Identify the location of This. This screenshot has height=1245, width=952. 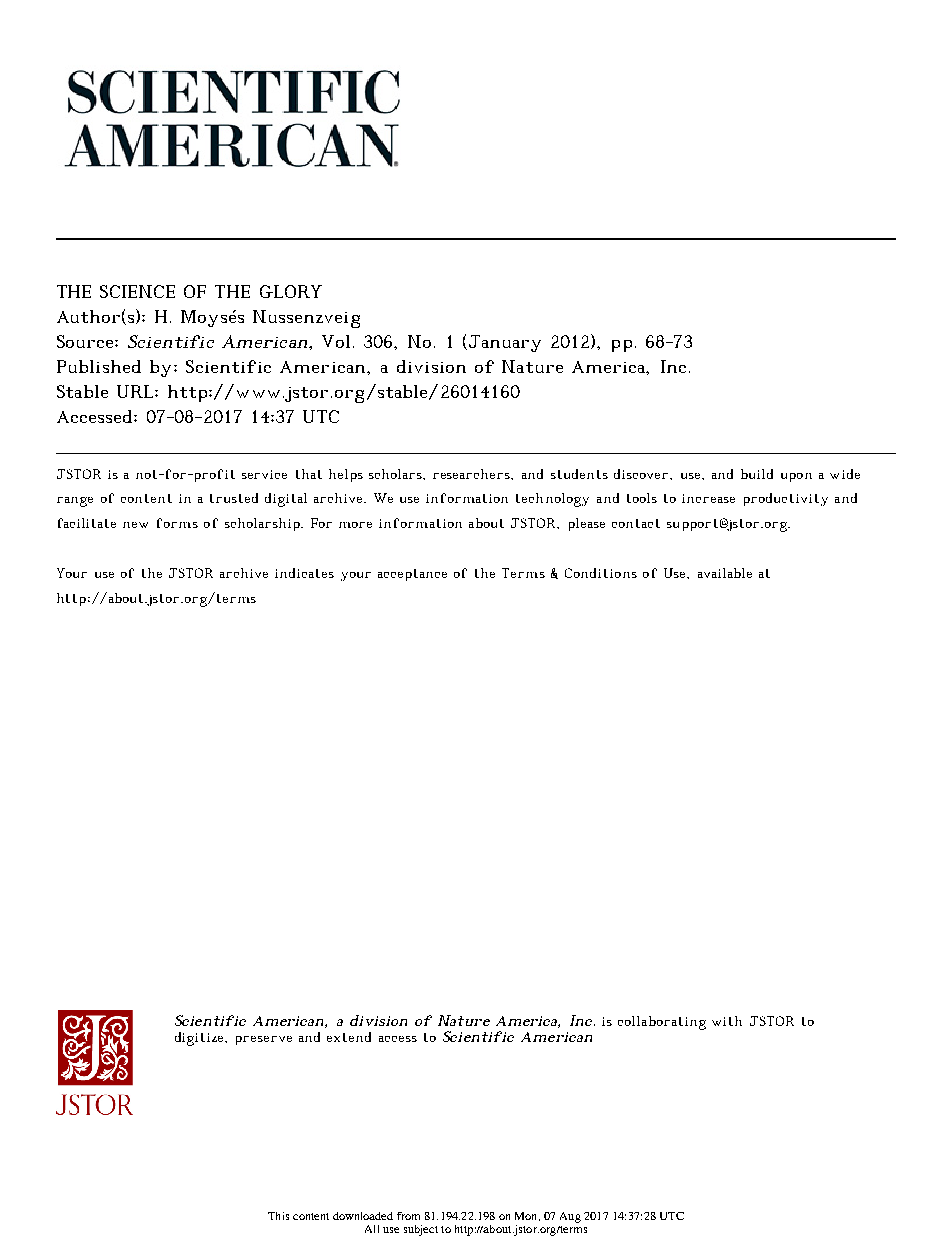
(278, 1216).
